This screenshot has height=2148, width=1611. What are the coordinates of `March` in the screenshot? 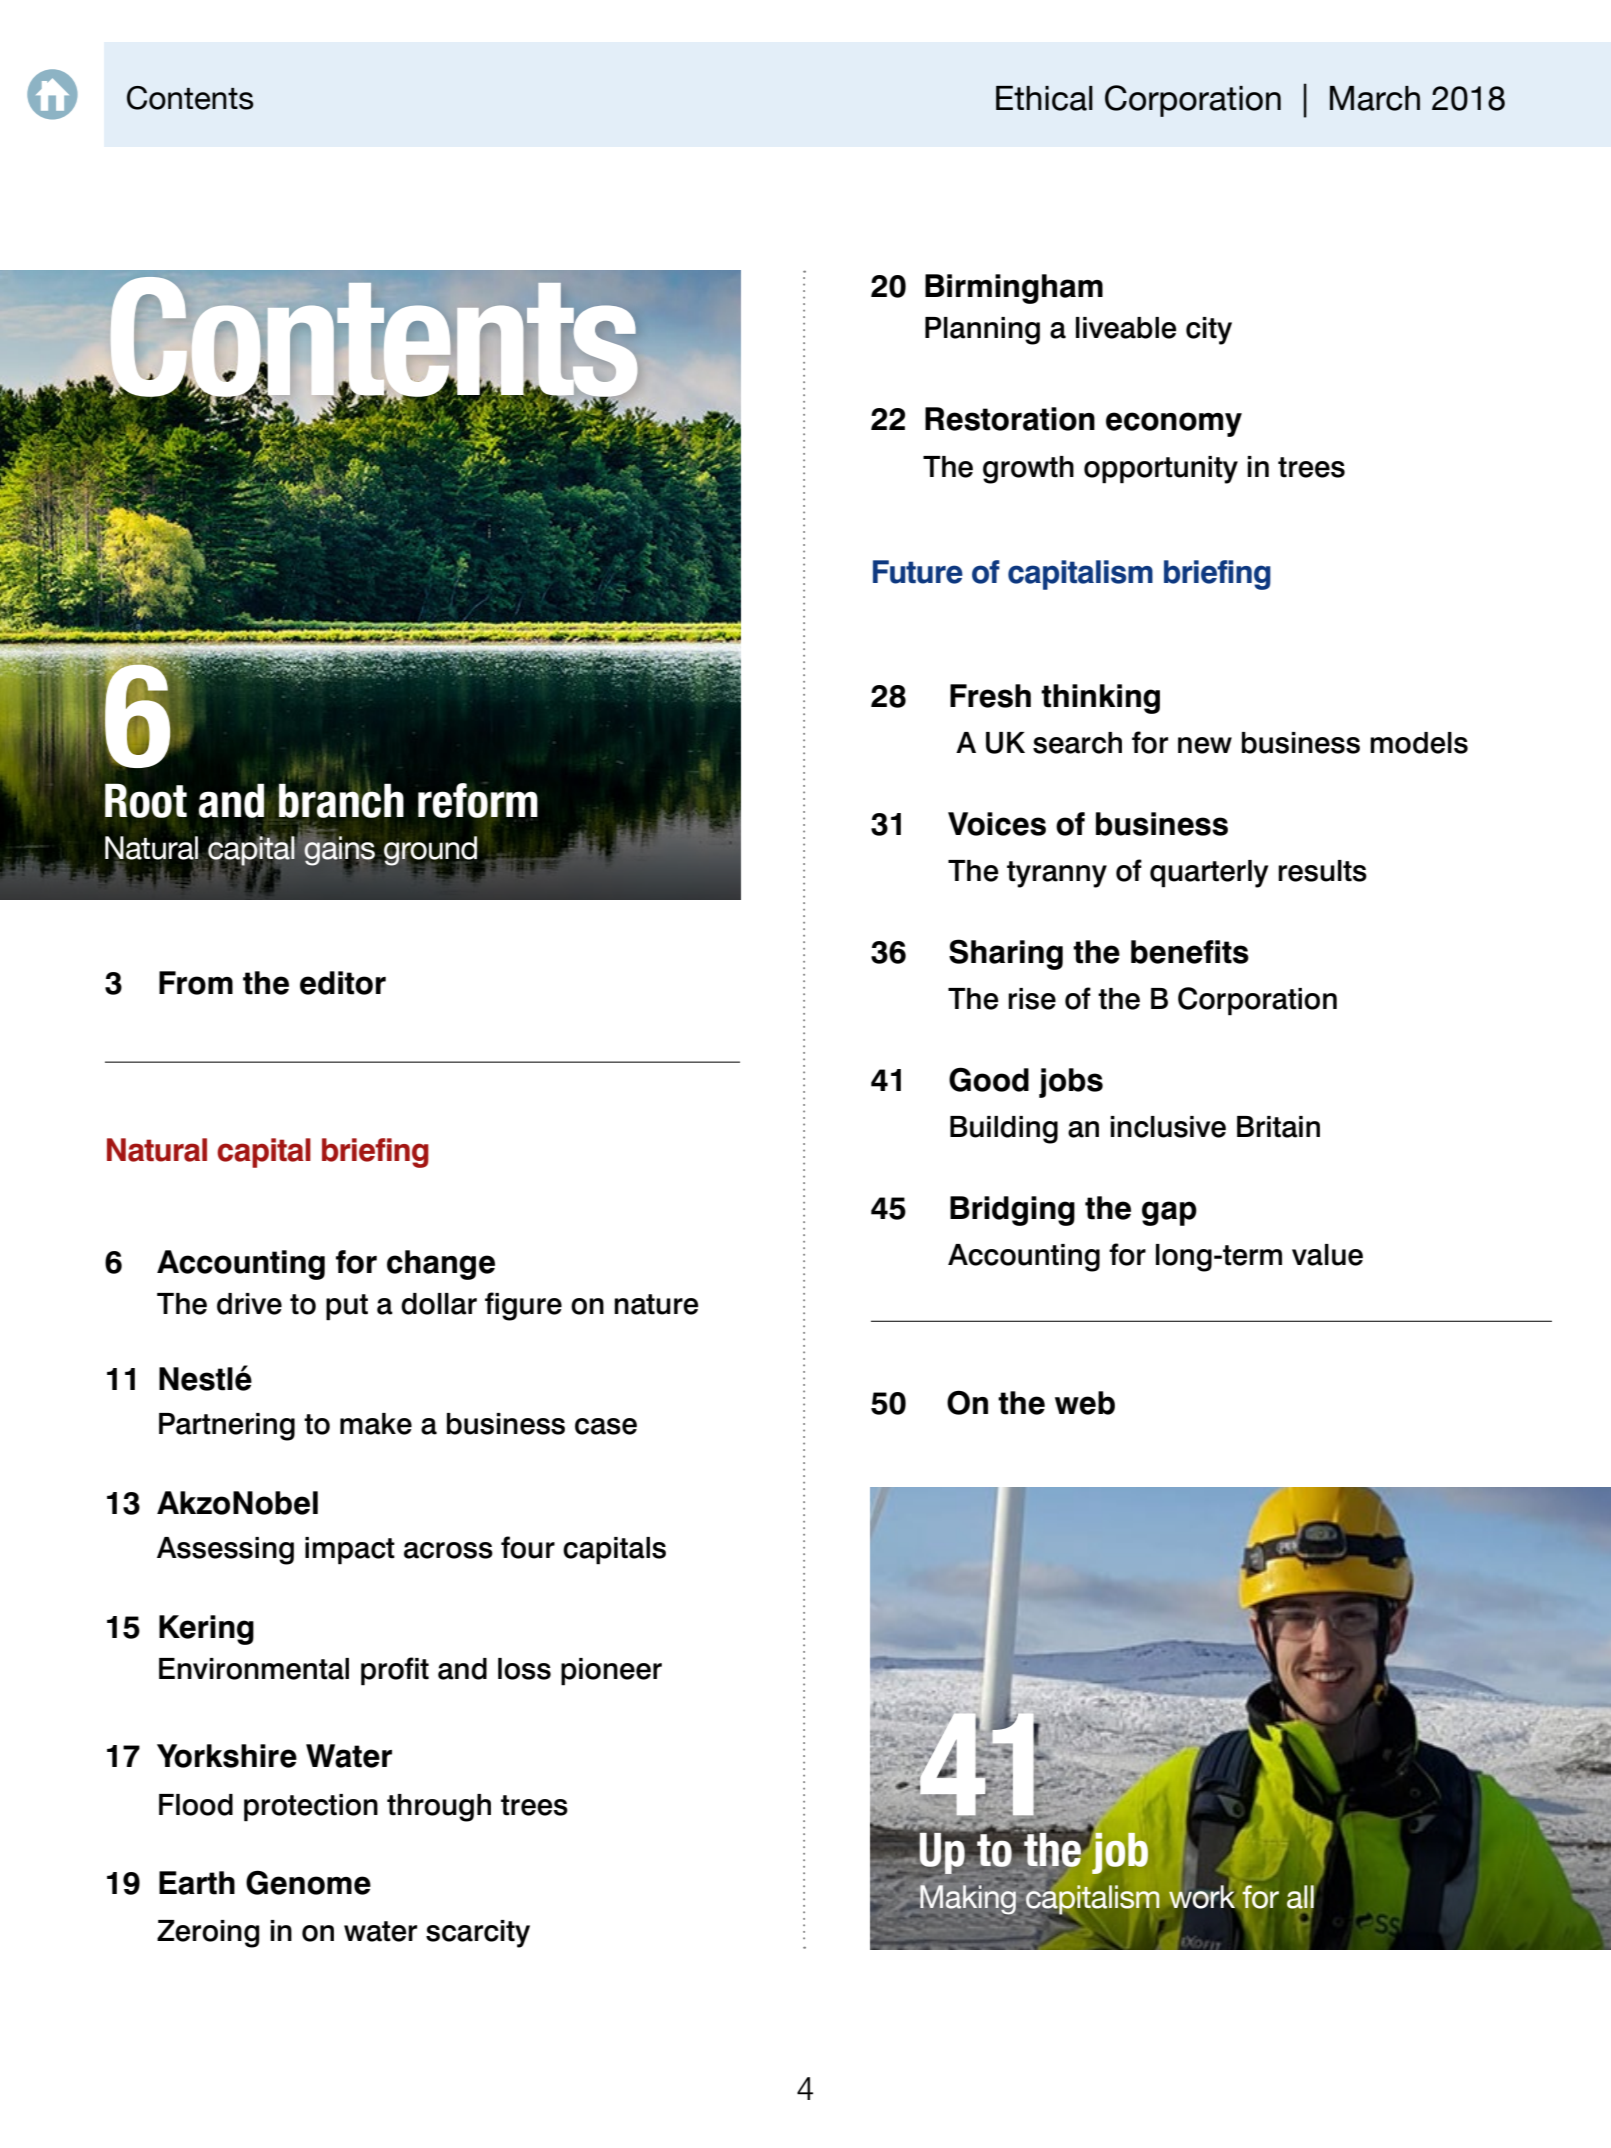 It's located at (1375, 98).
